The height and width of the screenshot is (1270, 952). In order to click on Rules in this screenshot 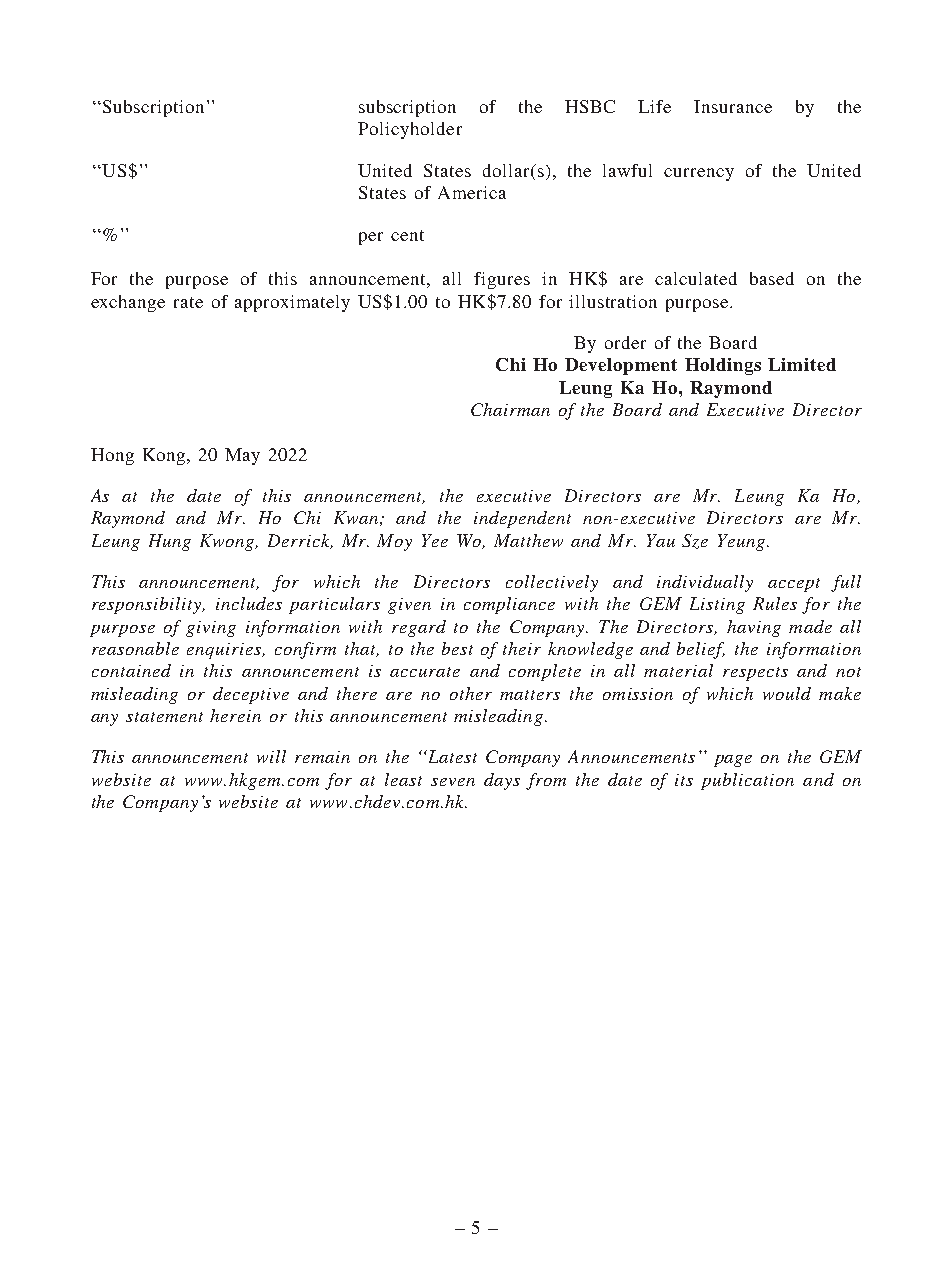, I will do `click(775, 603)`.
